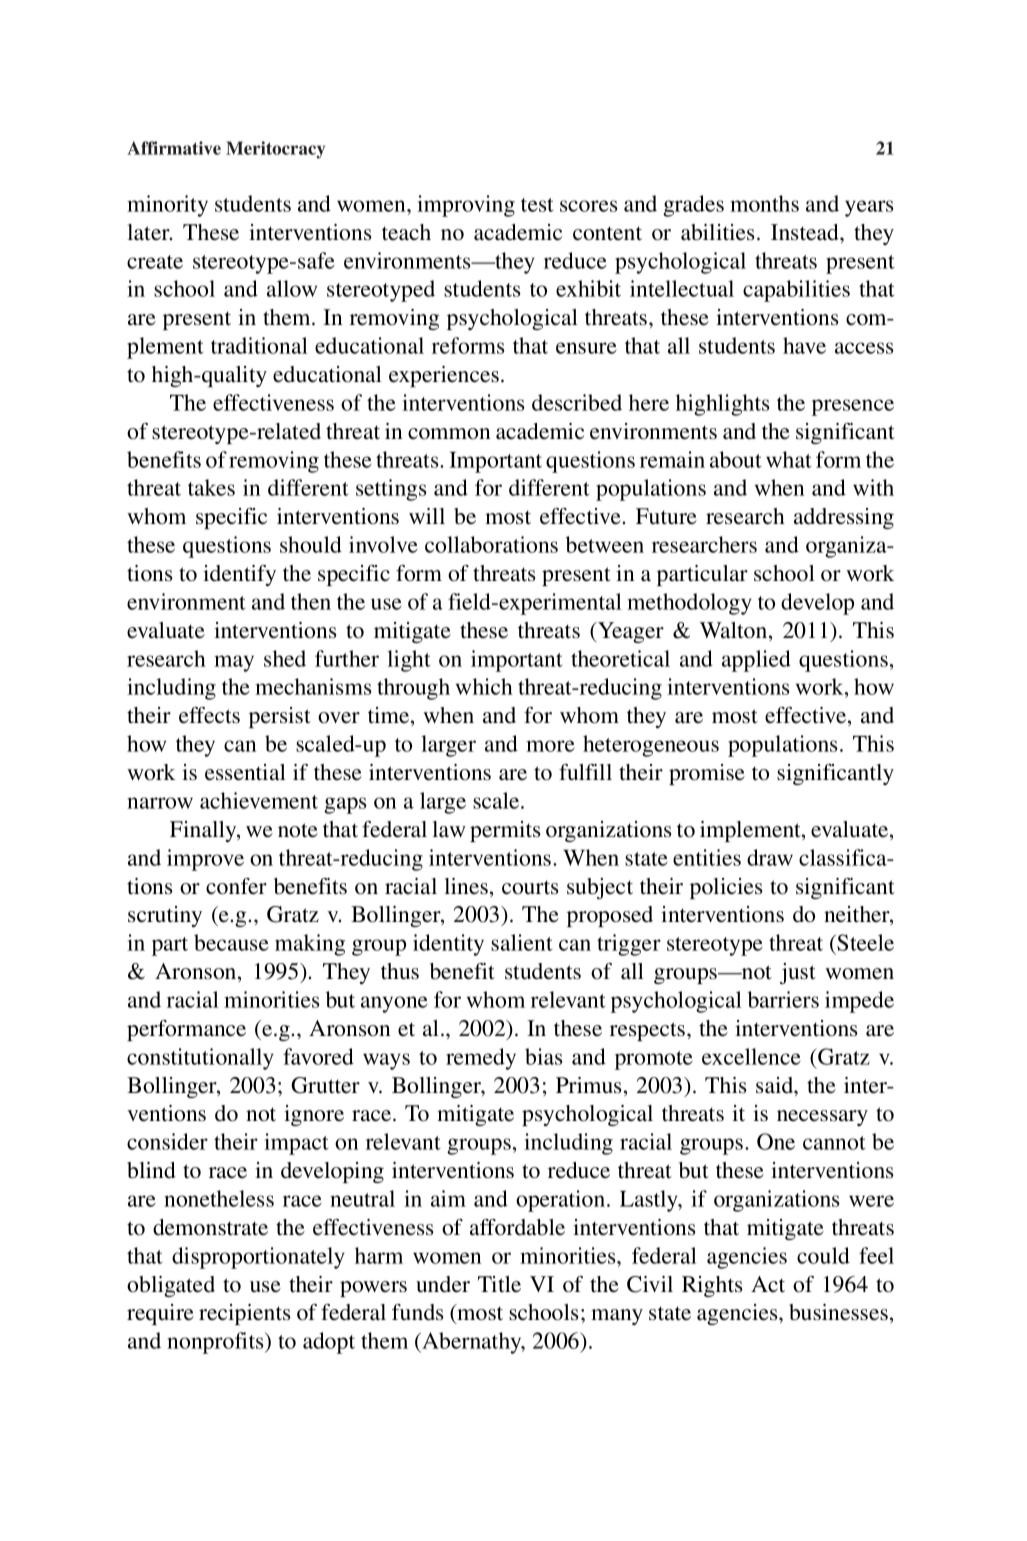 Image resolution: width=1027 pixels, height=1541 pixels. I want to click on Meritocracy, so click(275, 150).
